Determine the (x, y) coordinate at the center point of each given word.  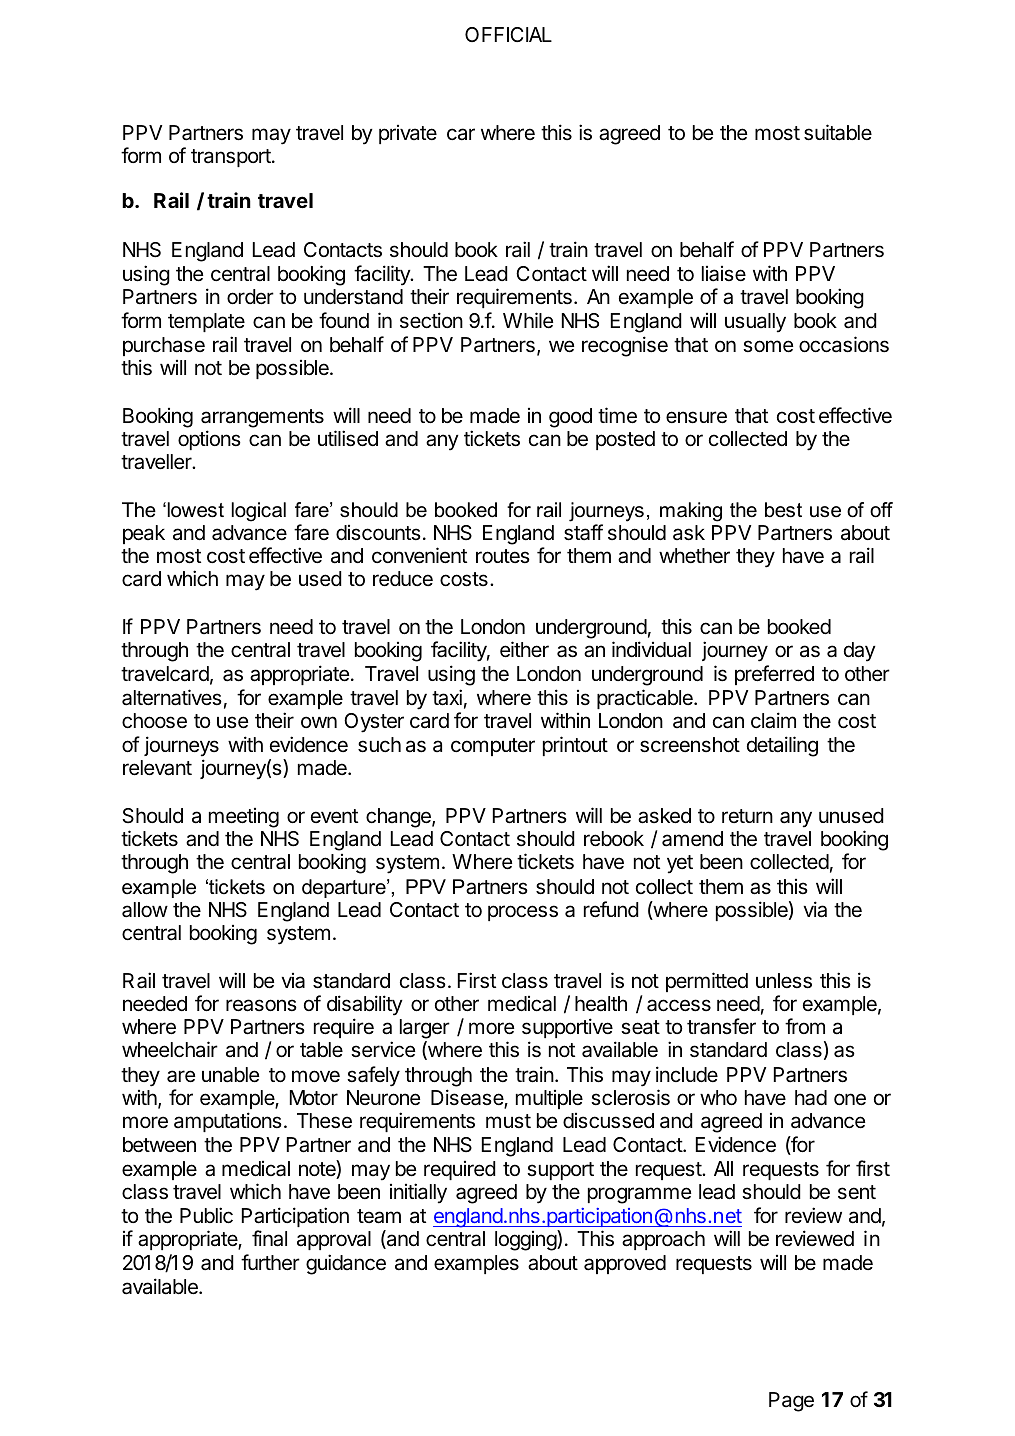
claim (773, 720)
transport (232, 158)
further (270, 1262)
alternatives (172, 697)
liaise (724, 274)
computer (493, 747)
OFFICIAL (508, 34)
